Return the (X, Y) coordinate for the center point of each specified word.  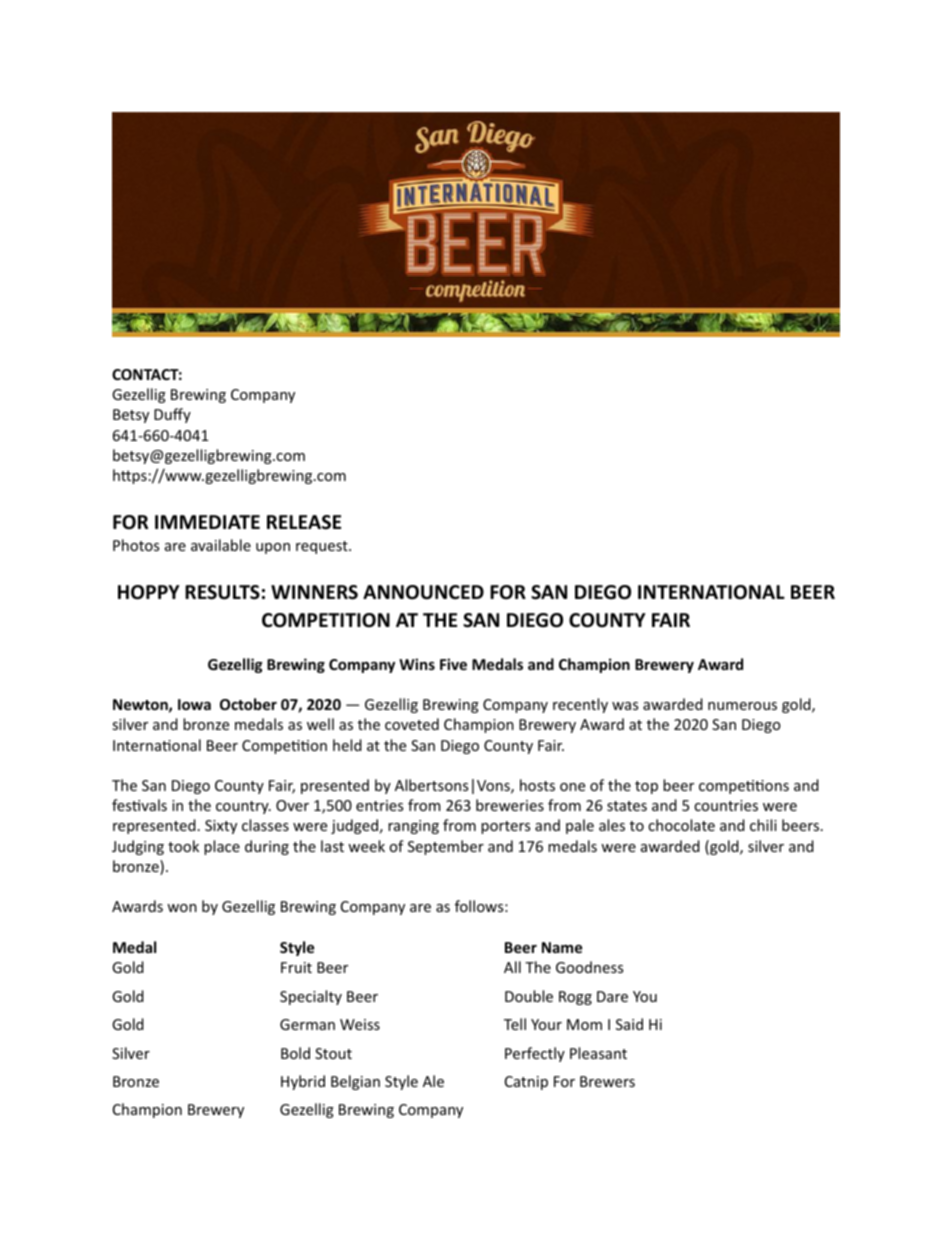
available (221, 545)
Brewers (607, 1081)
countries (726, 805)
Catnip (526, 1083)
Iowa (194, 704)
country (243, 807)
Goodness (589, 967)
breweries (510, 805)
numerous (742, 706)
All (512, 967)
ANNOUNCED (423, 592)
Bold (295, 1053)
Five (453, 664)
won (182, 908)
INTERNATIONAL (711, 592)
